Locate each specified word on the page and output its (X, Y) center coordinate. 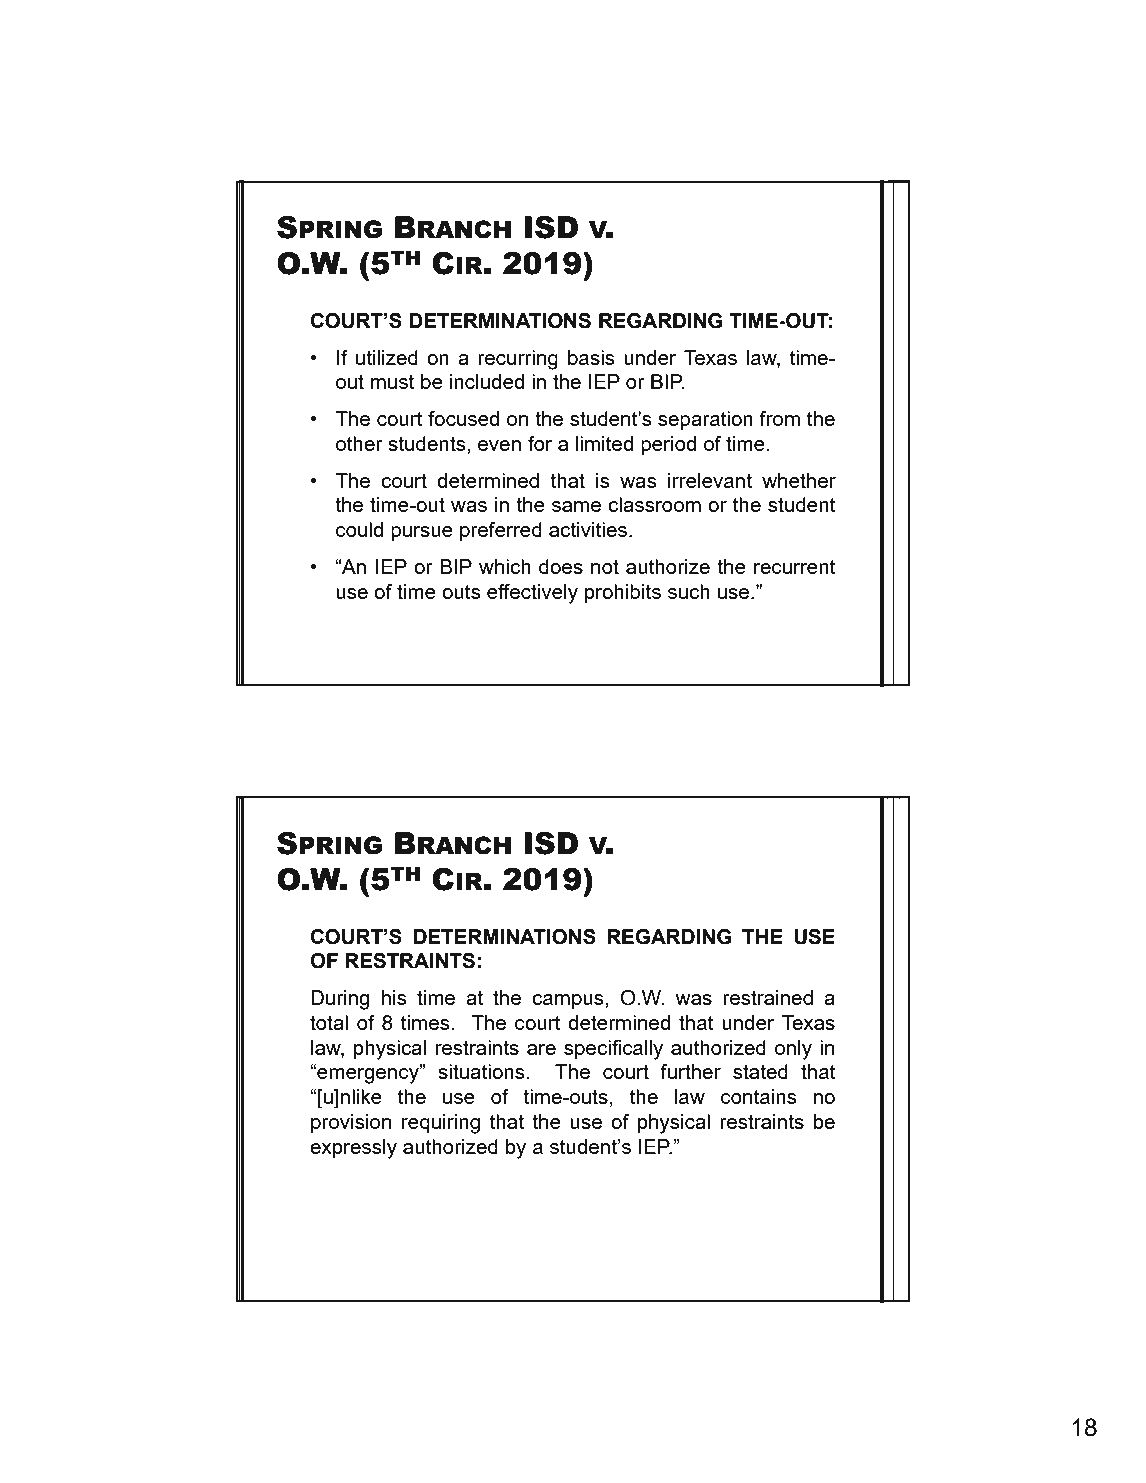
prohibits (623, 593)
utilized (387, 357)
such (689, 591)
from (779, 418)
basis (591, 357)
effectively (532, 594)
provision (351, 1123)
